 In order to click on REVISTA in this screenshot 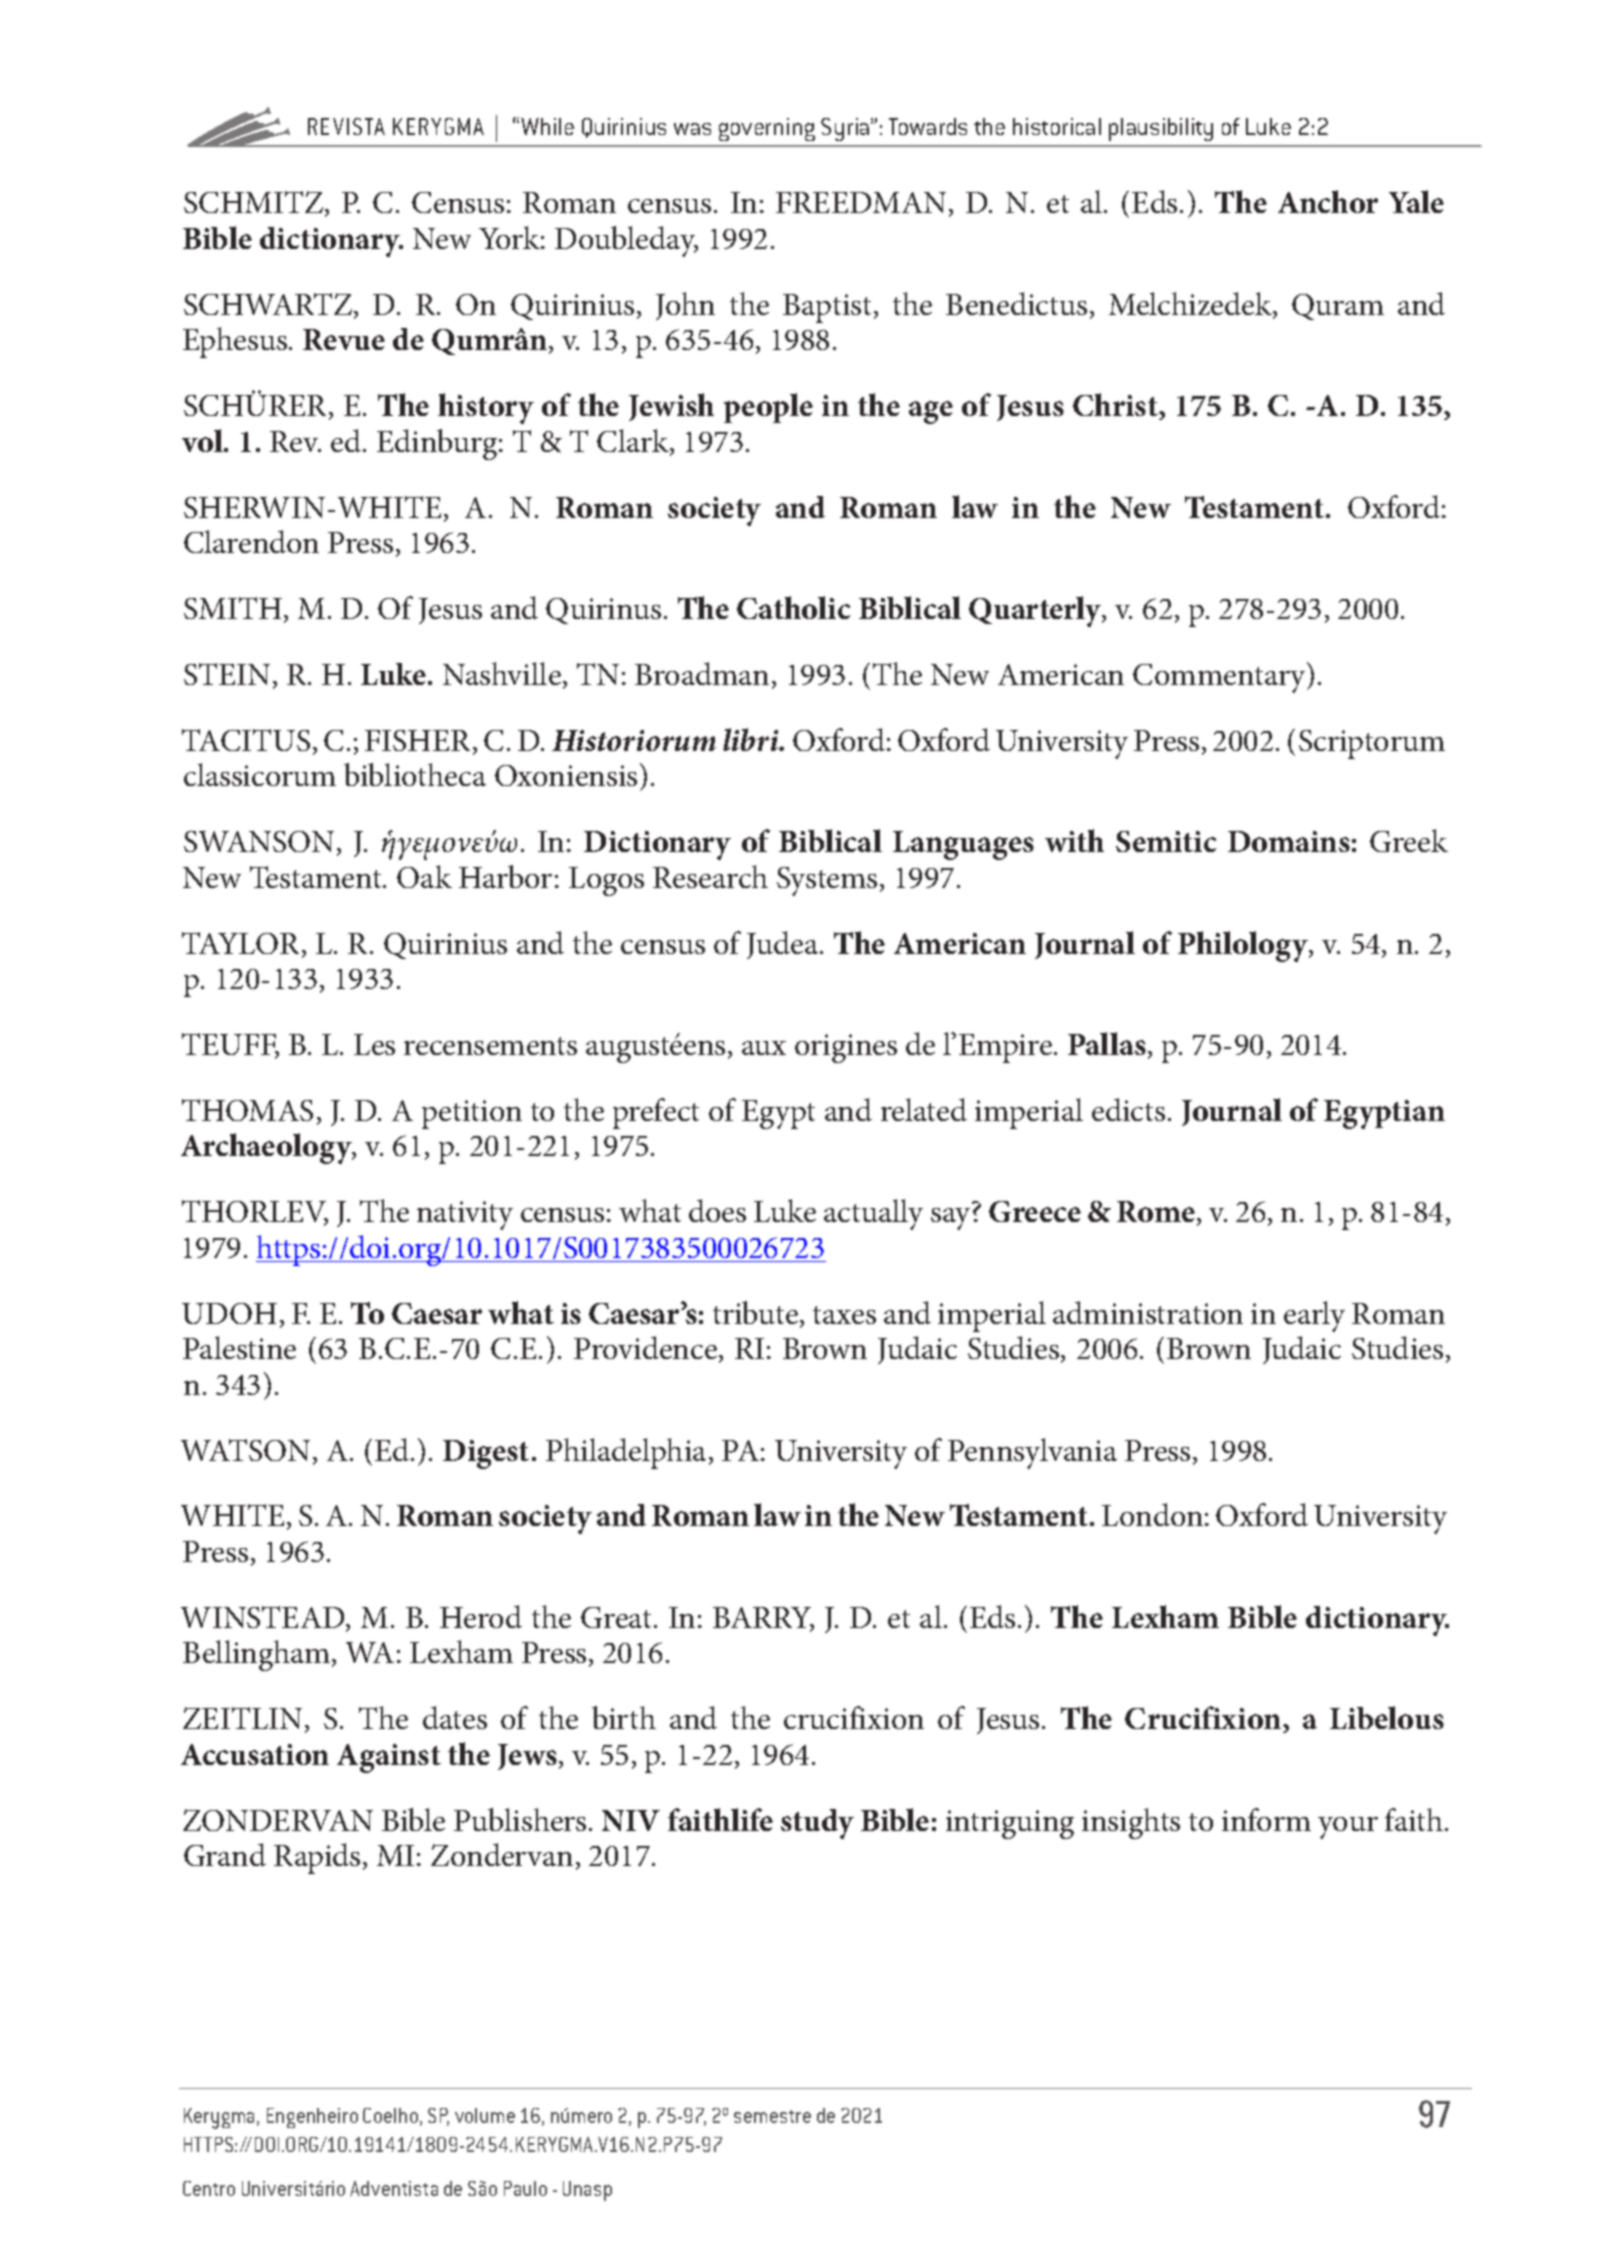, I will do `click(346, 126)`.
